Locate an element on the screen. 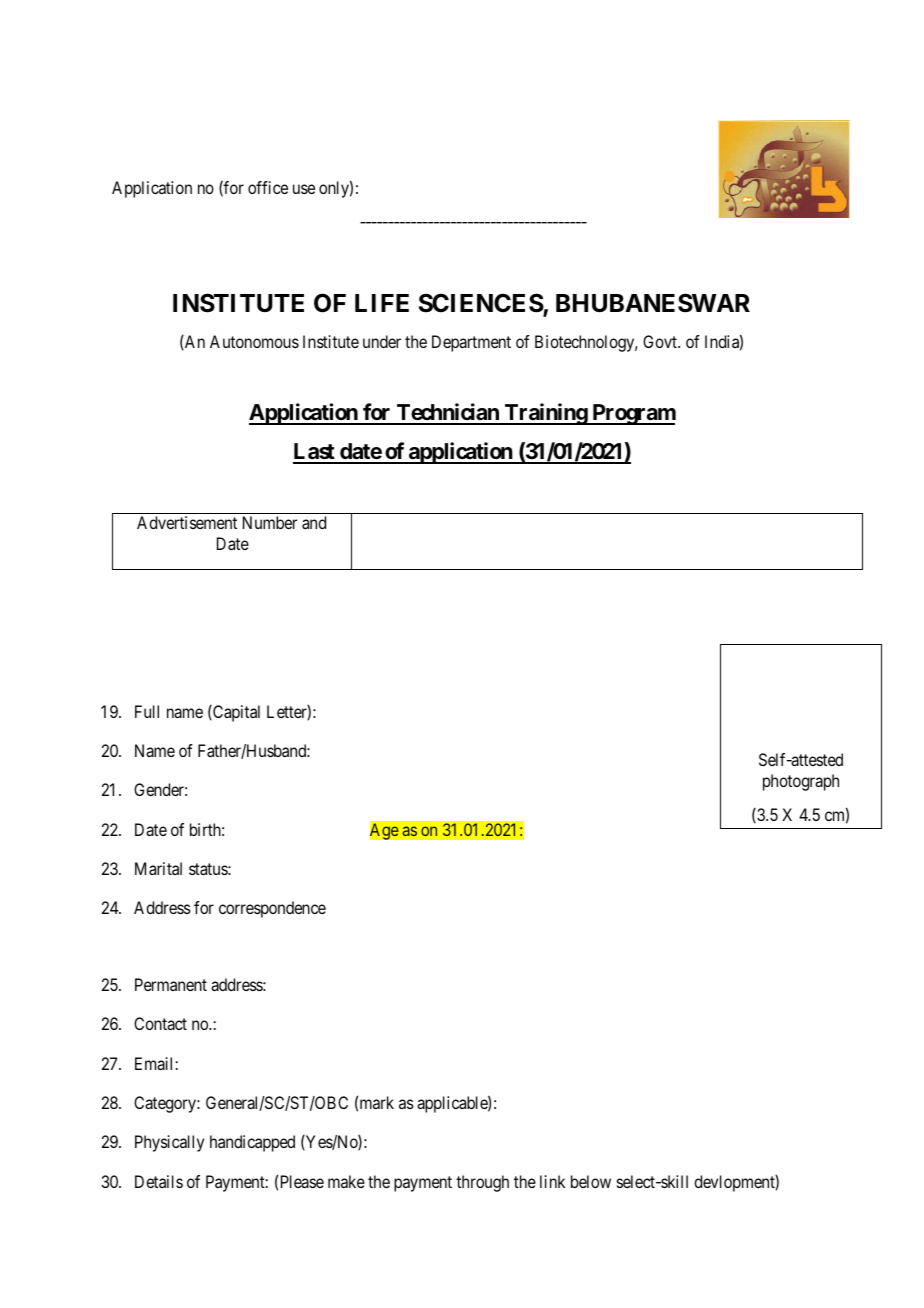  photograph is located at coordinates (801, 782).
